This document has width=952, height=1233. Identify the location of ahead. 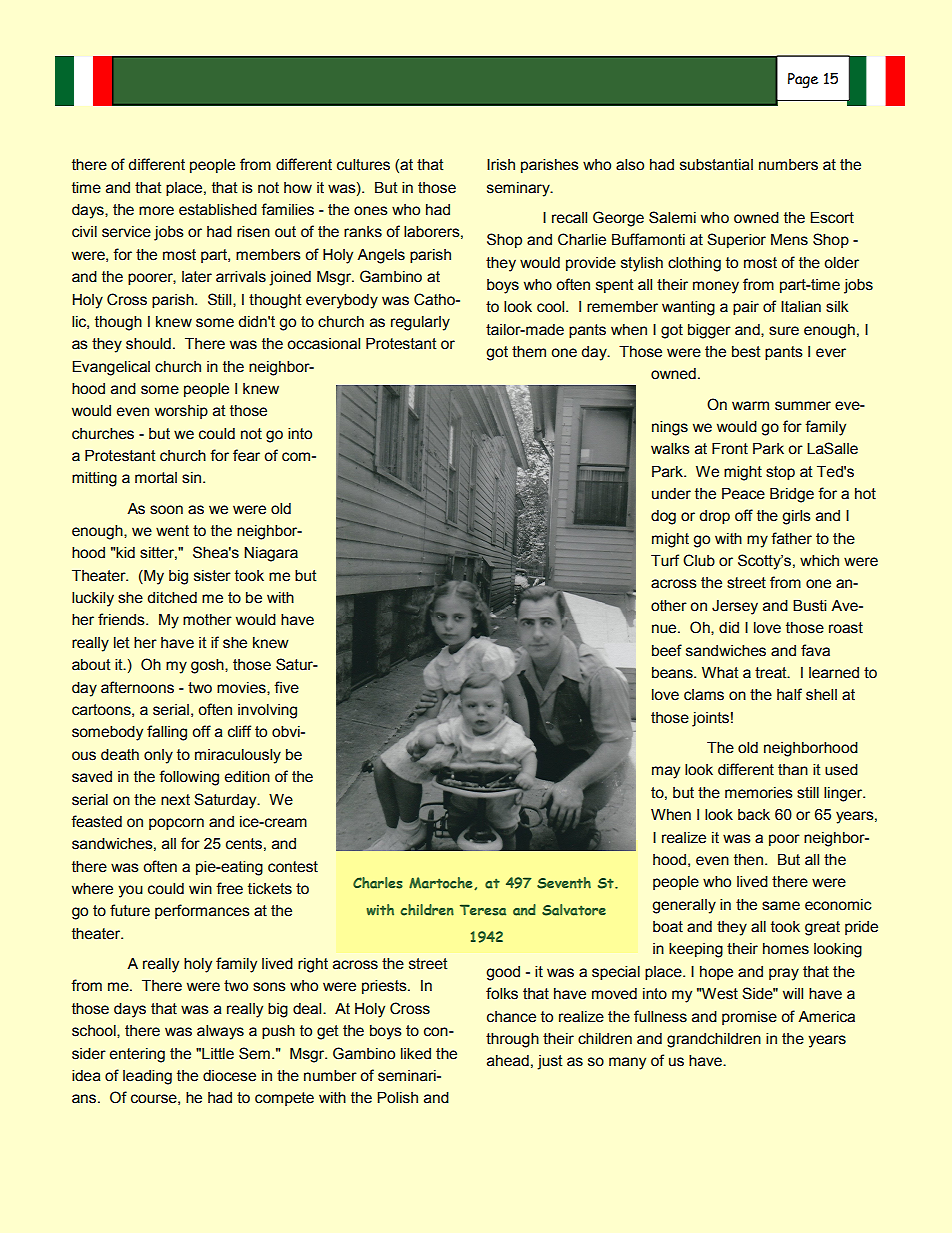
(508, 1061).
